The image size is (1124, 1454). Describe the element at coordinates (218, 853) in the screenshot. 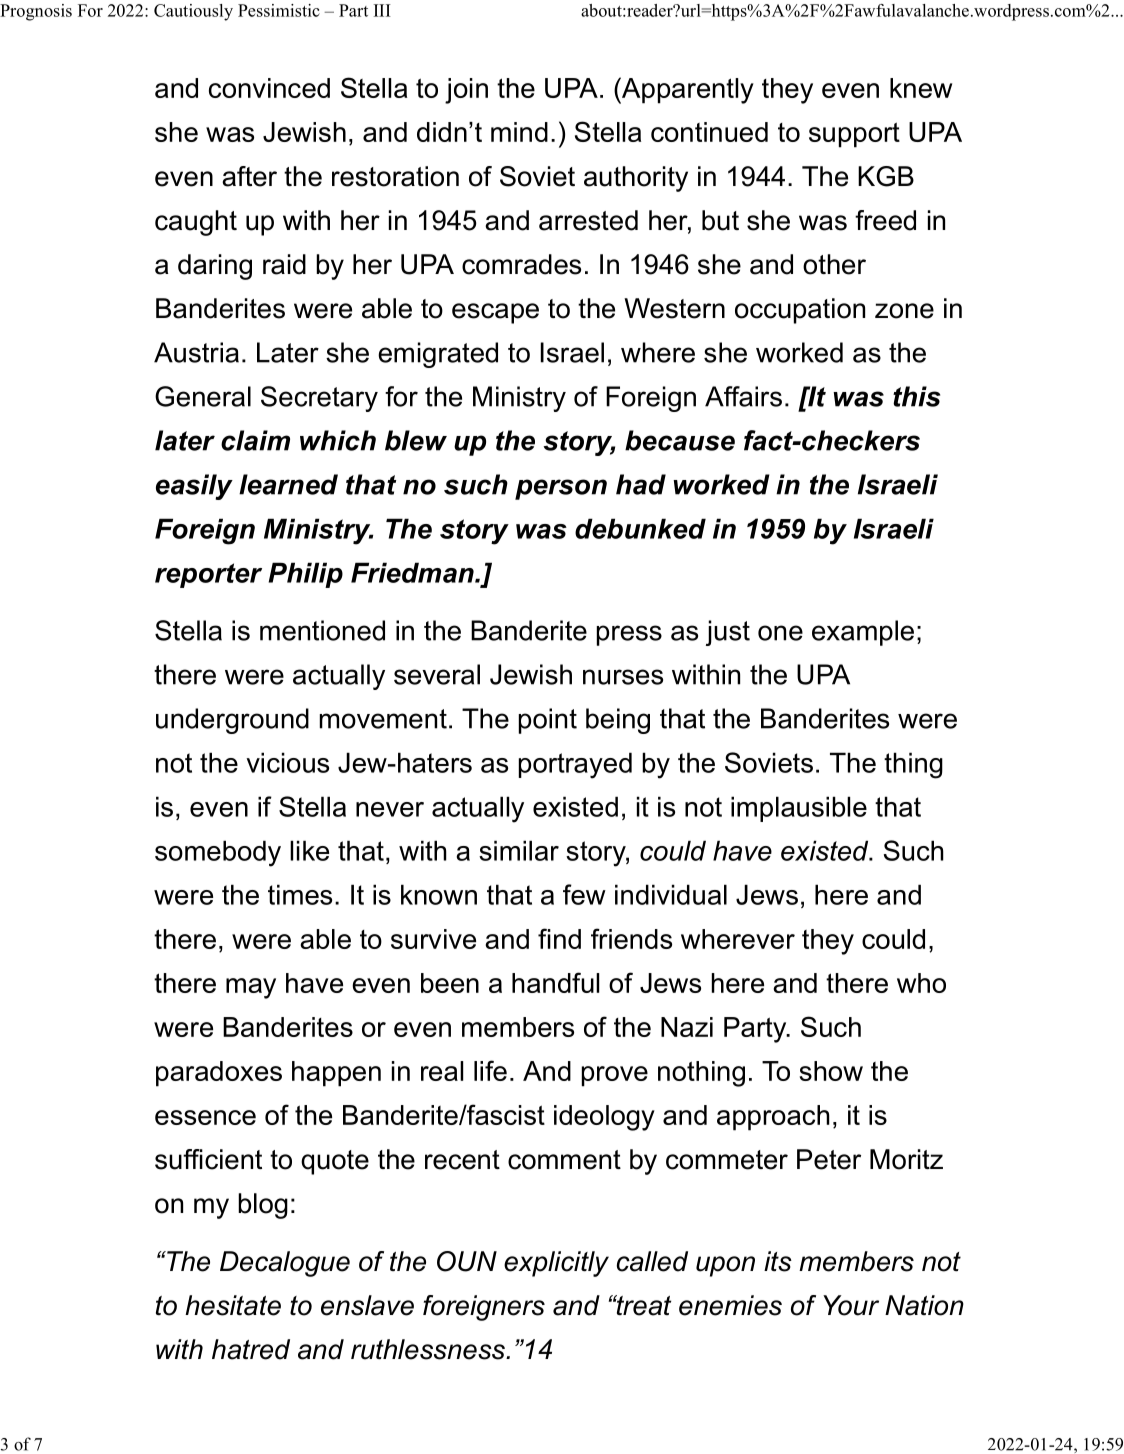

I see `somebody` at that location.
